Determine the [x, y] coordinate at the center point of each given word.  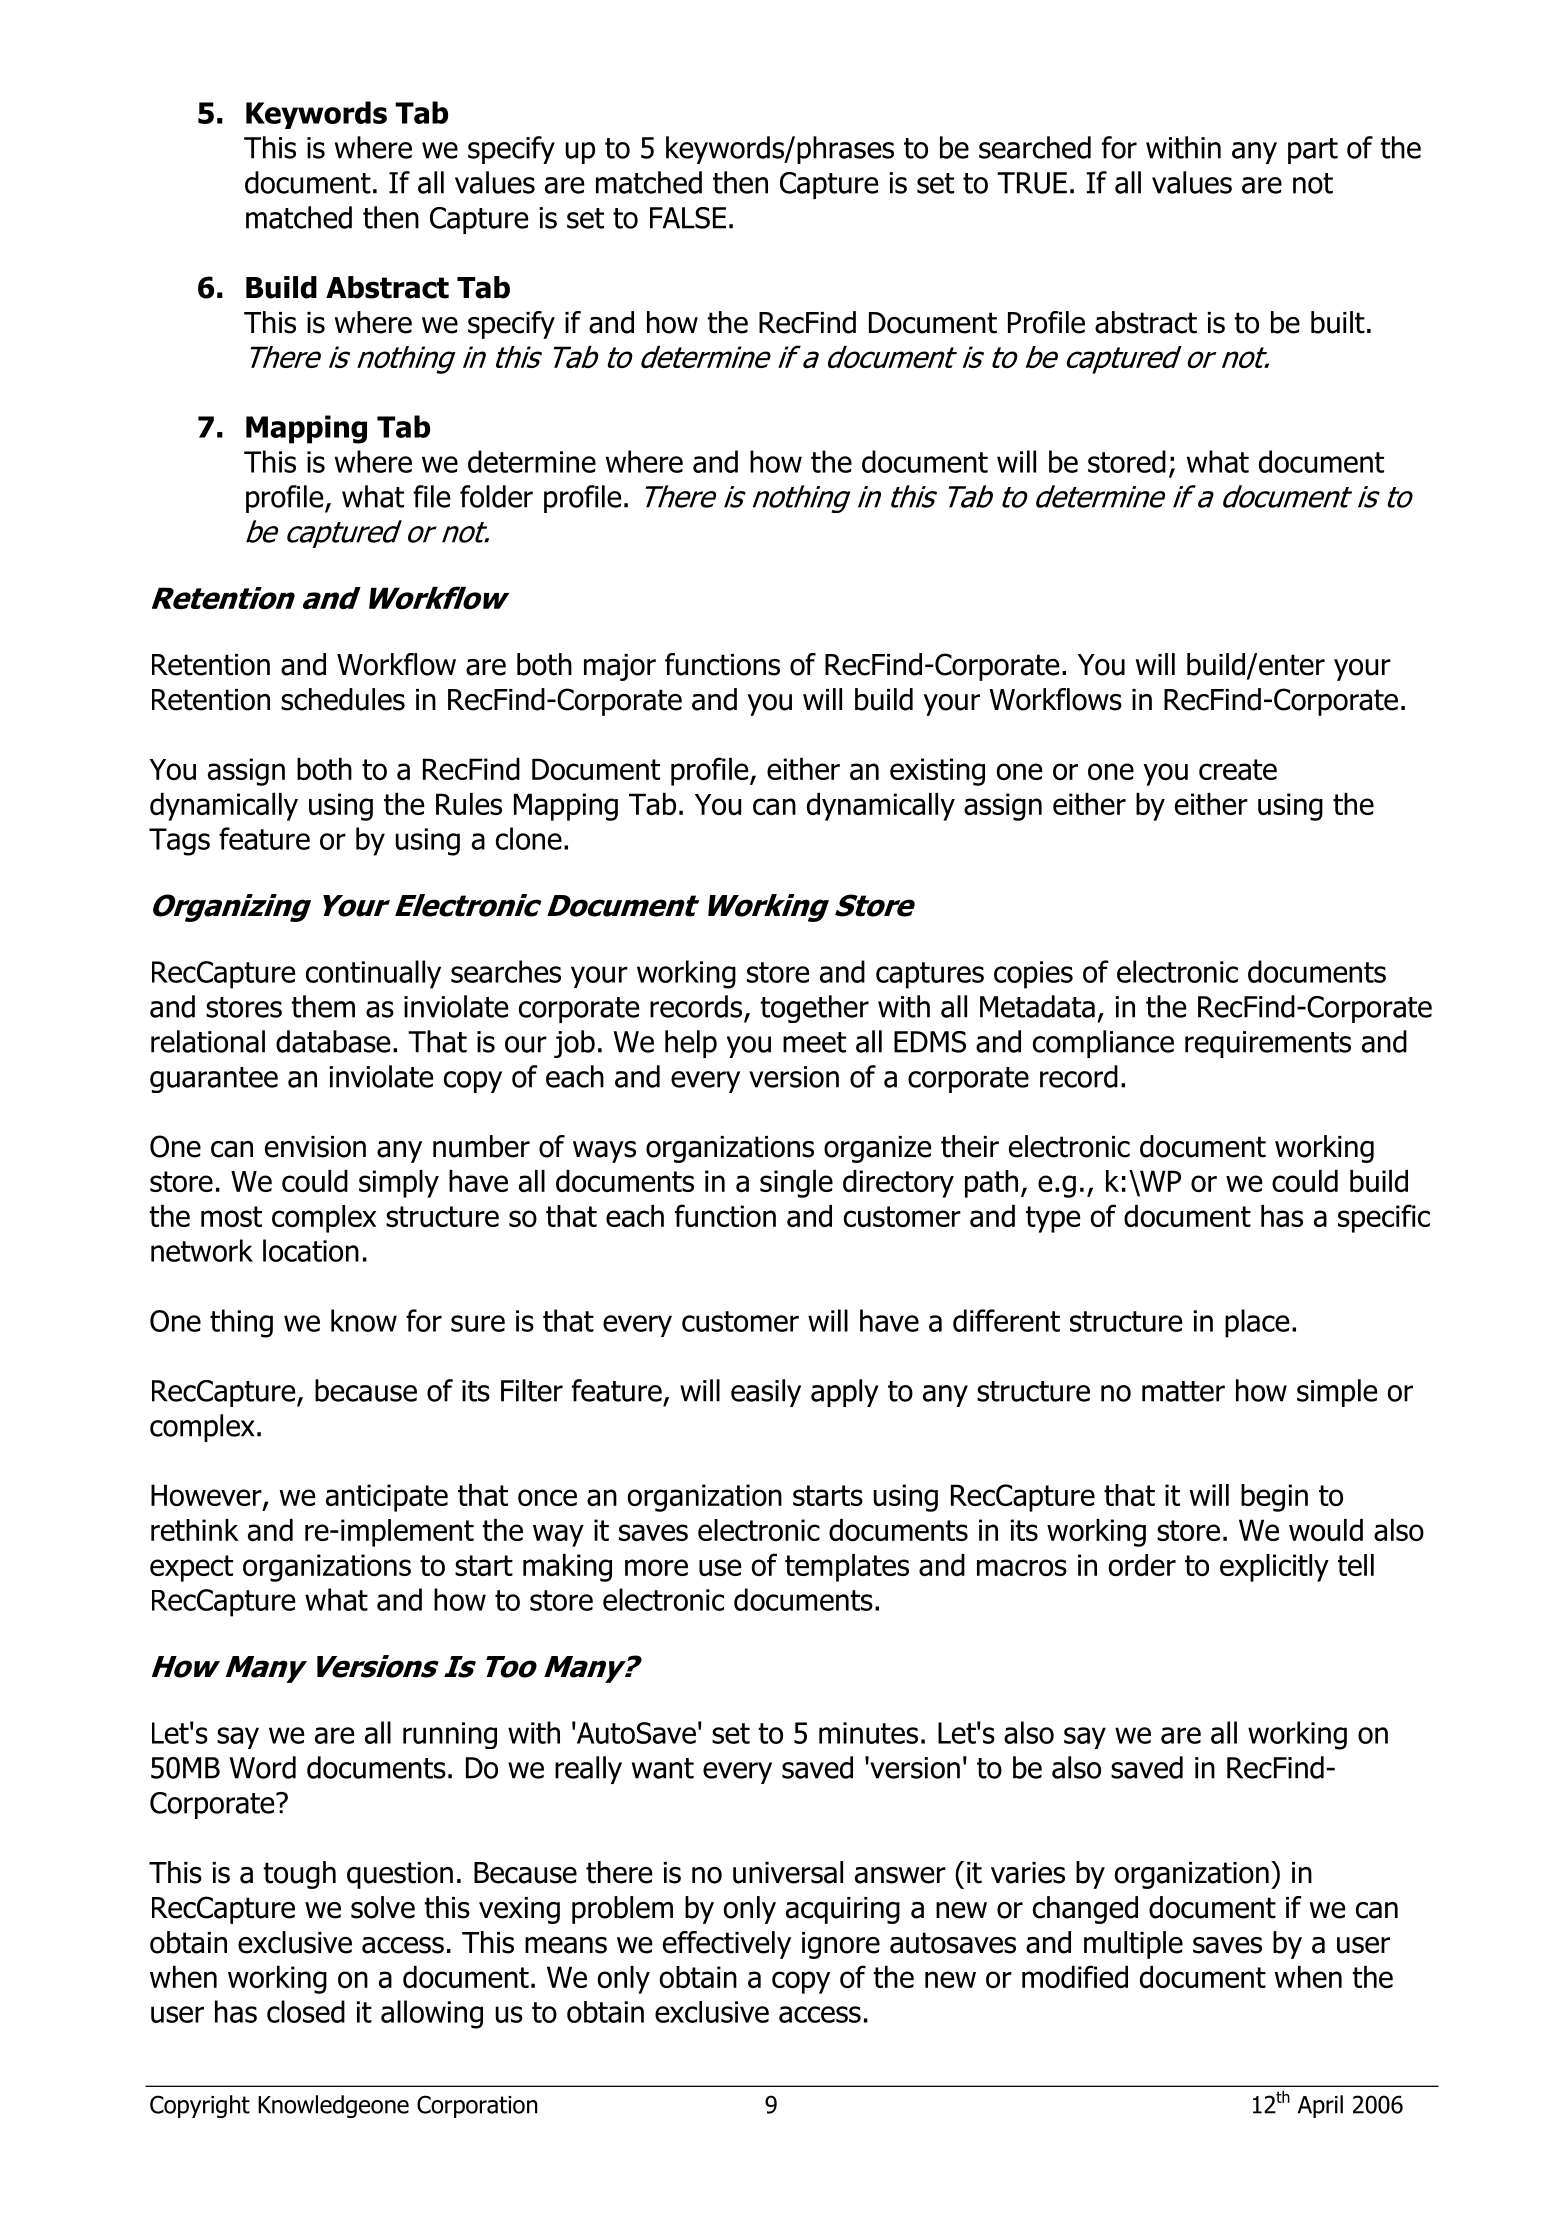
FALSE [688, 218]
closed [306, 2011]
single [796, 1184]
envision [315, 1147]
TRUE [1032, 183]
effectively [727, 1945]
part [1313, 151]
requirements [1268, 1044]
